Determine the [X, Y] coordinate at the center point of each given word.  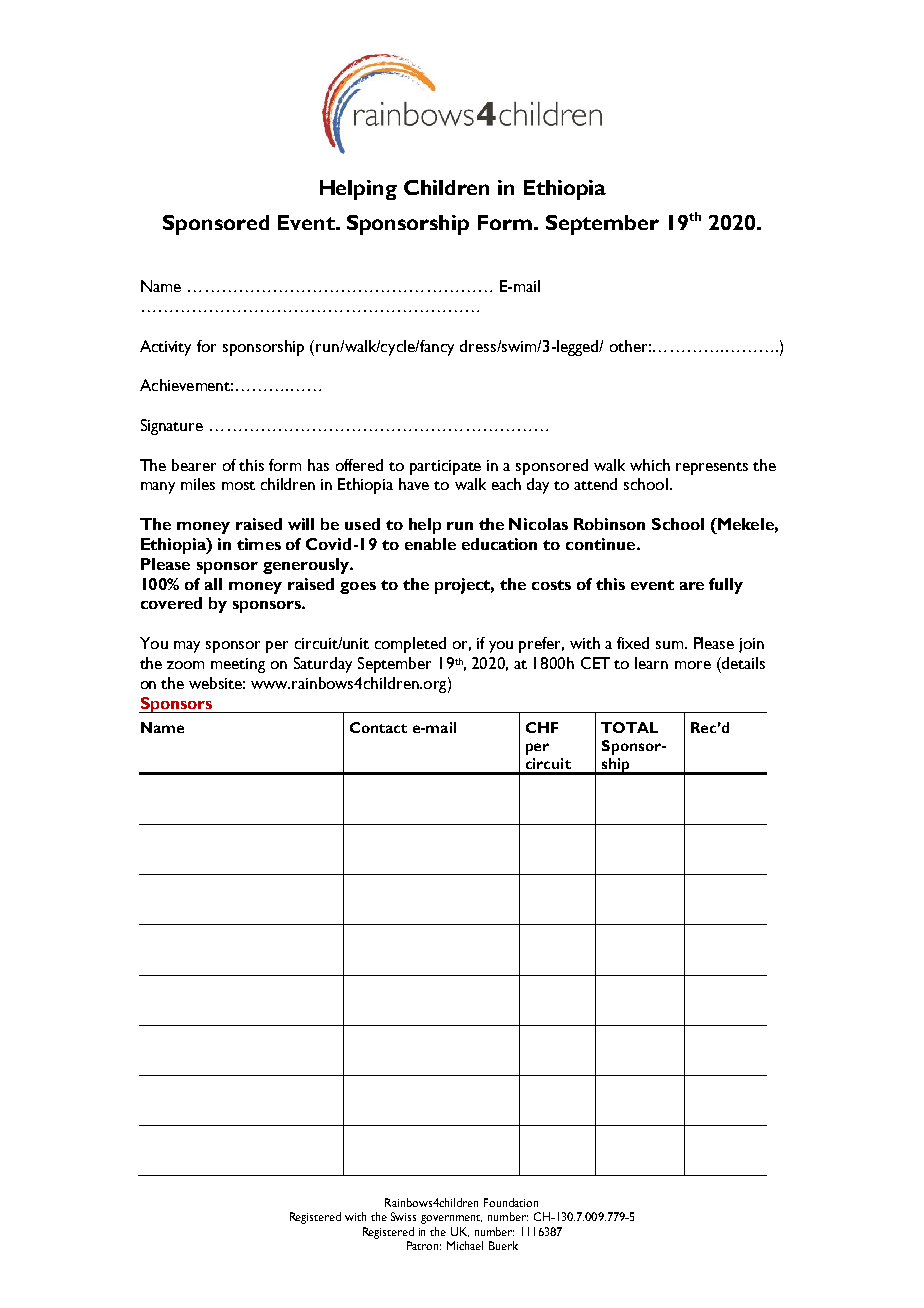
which [650, 465]
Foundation [511, 1202]
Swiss [403, 1216]
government [451, 1219]
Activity [165, 348]
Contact [378, 727]
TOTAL [629, 727]
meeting [238, 665]
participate [445, 467]
